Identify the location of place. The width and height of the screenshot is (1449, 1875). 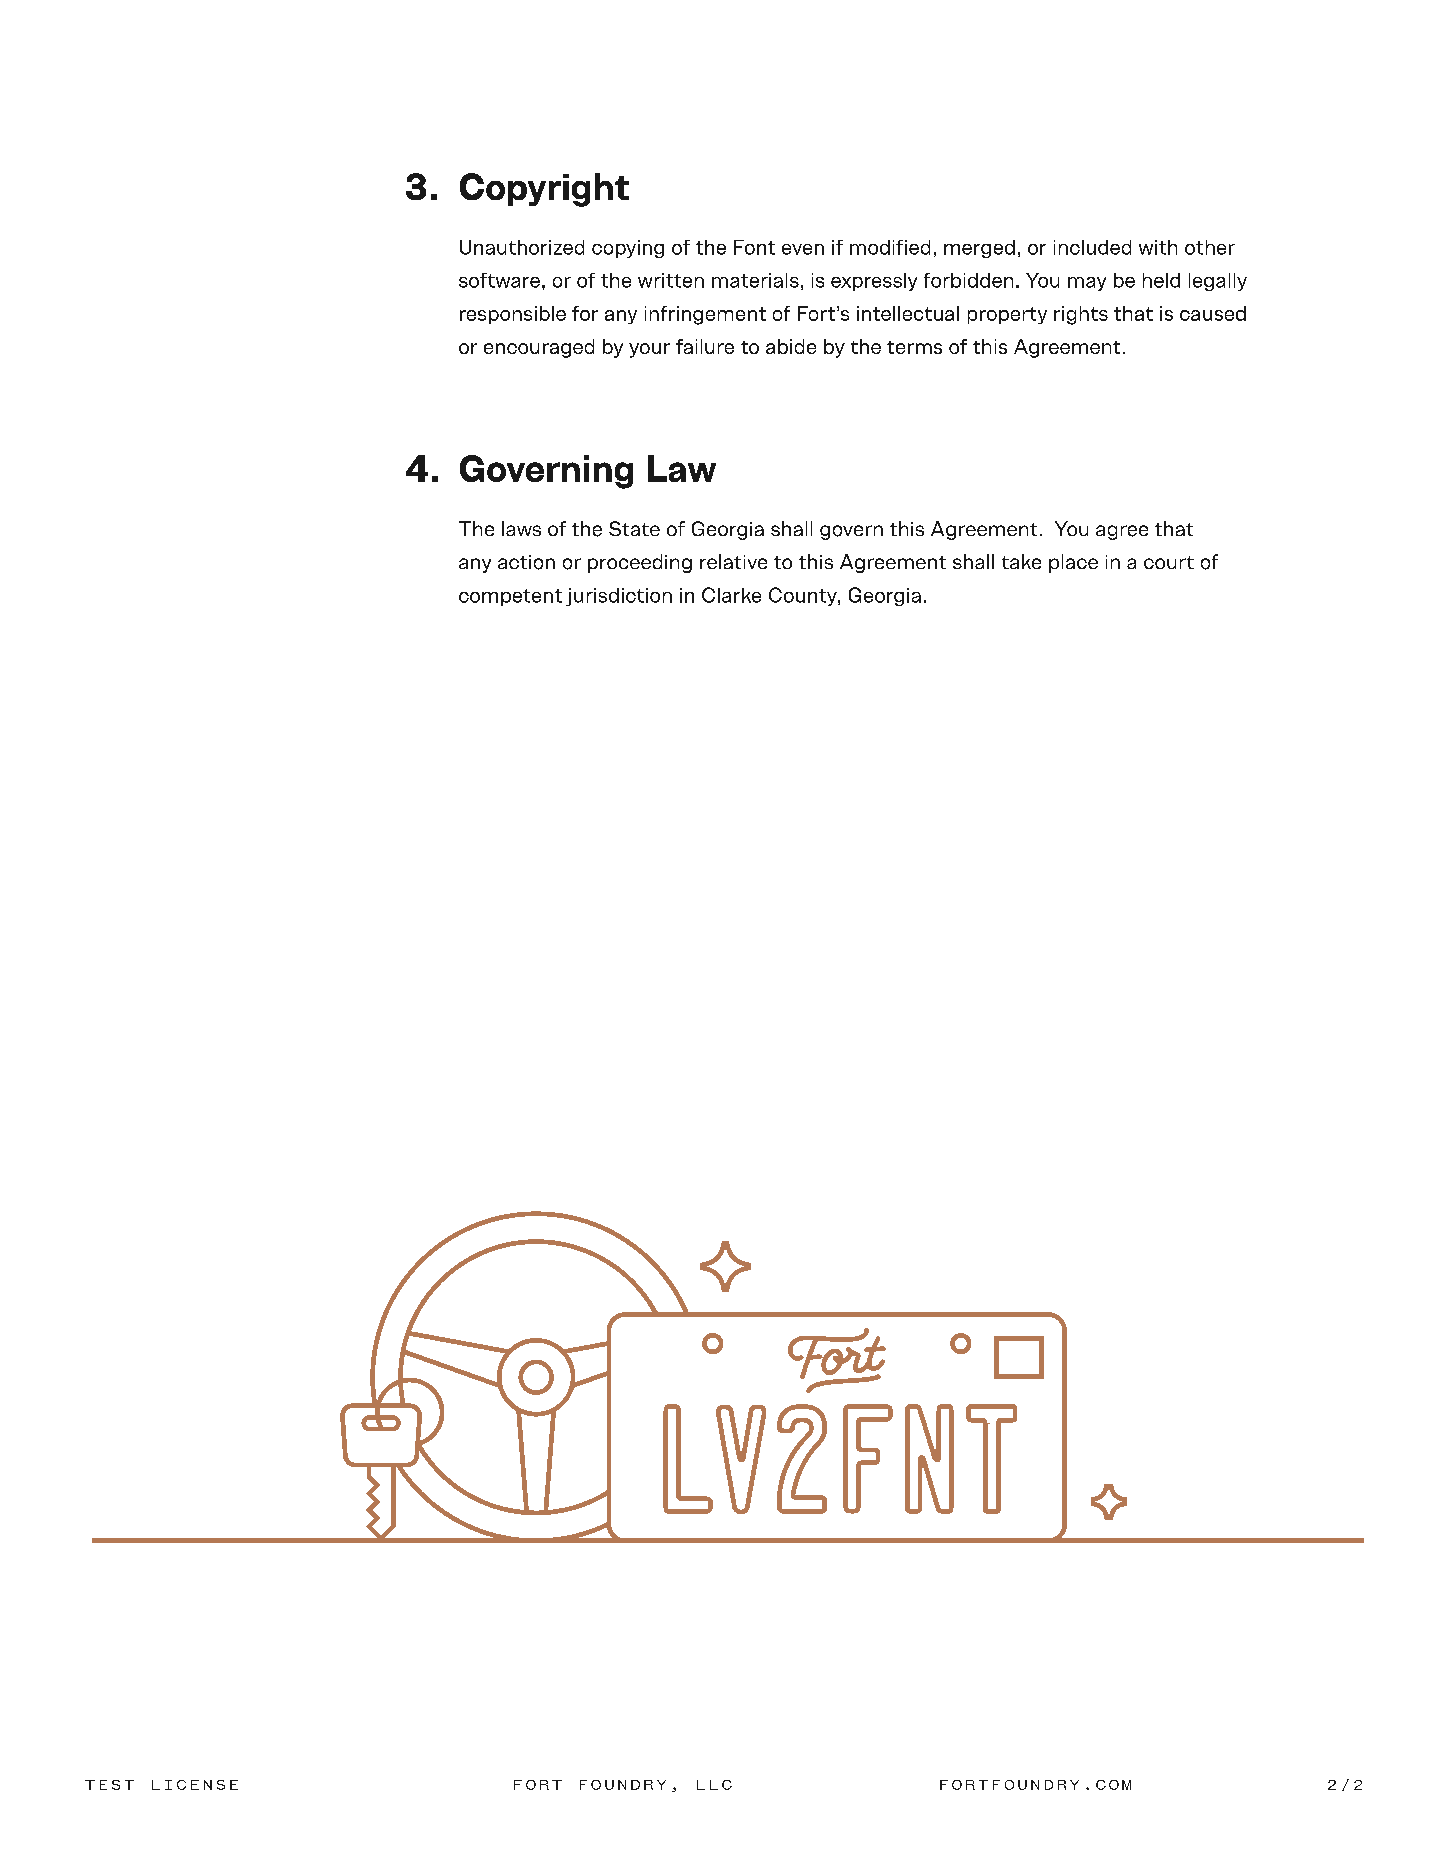
(1073, 563).
